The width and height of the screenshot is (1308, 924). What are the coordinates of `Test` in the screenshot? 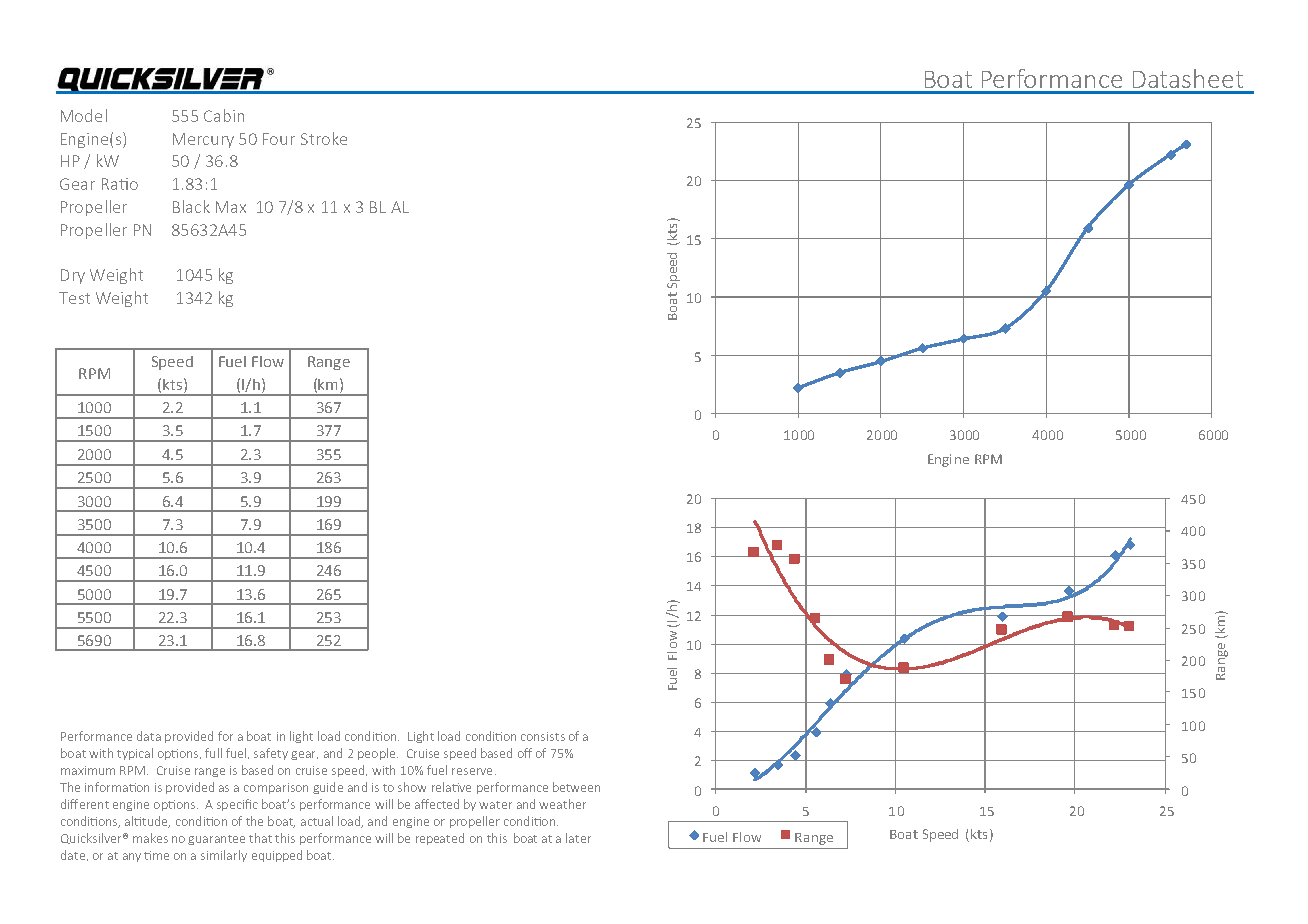 It's located at (74, 298).
